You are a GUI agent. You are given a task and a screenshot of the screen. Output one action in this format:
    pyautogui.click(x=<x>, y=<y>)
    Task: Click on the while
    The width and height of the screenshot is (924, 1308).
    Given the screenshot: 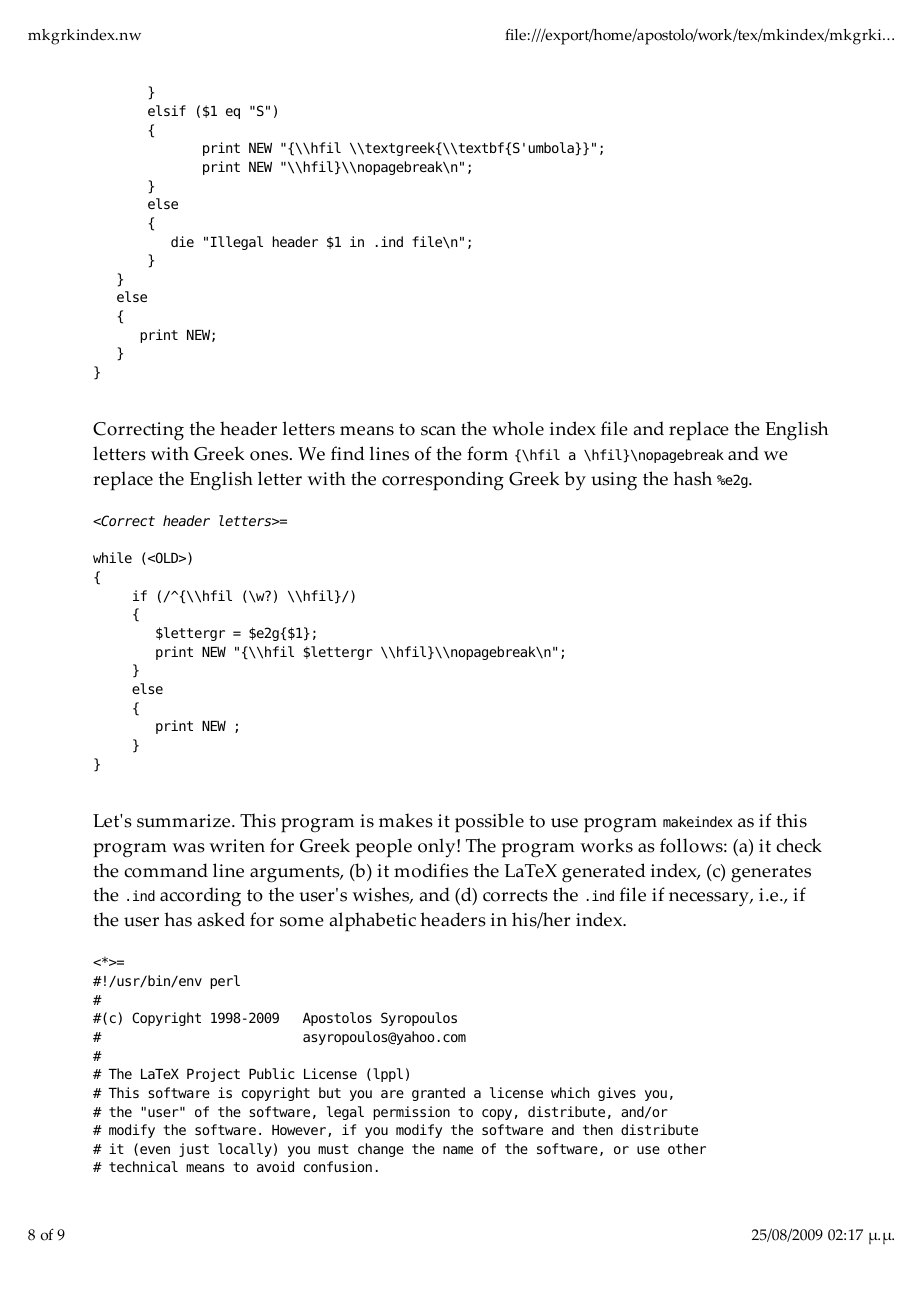 What is the action you would take?
    pyautogui.click(x=112, y=557)
